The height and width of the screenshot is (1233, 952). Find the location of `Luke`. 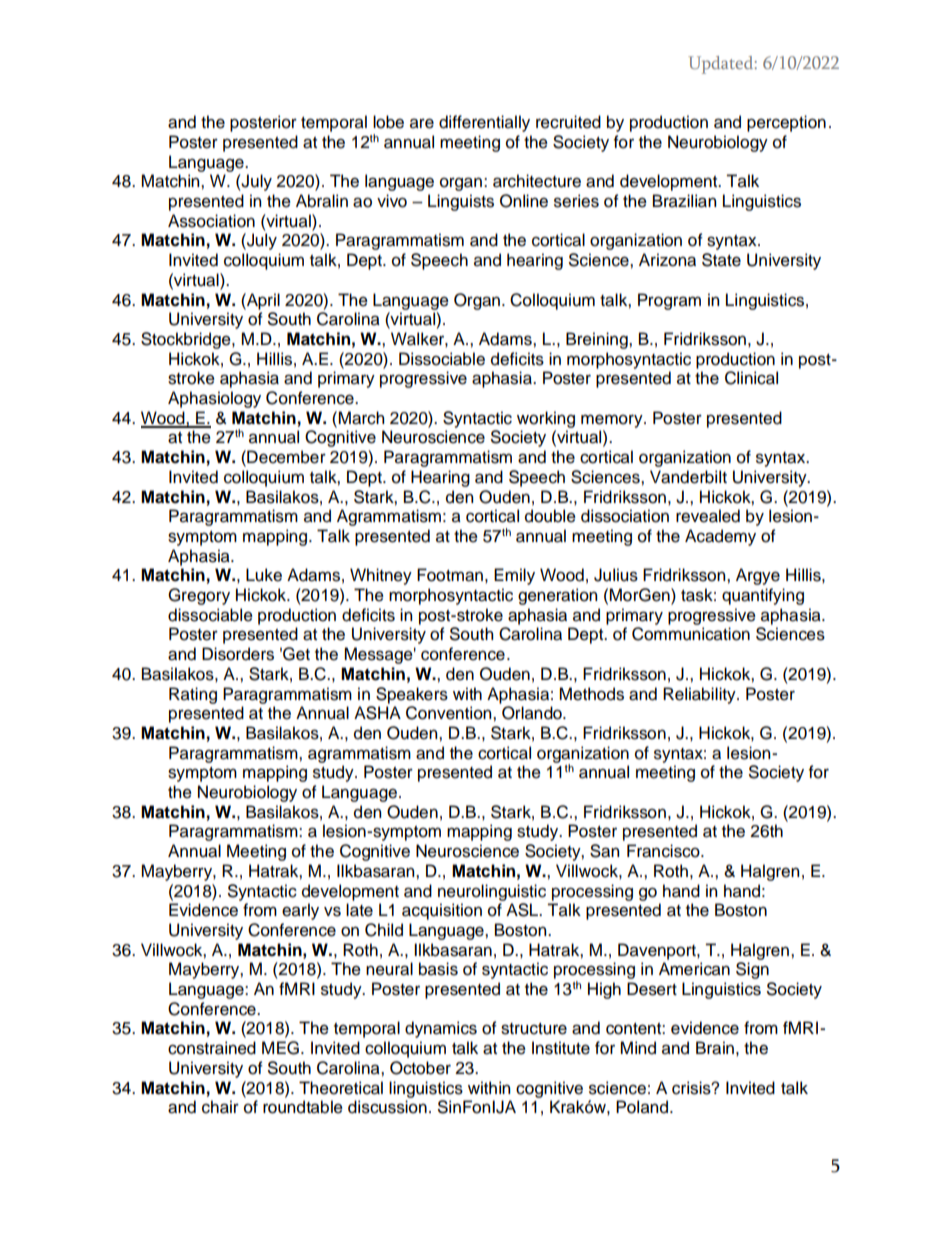

Luke is located at coordinates (264, 575).
